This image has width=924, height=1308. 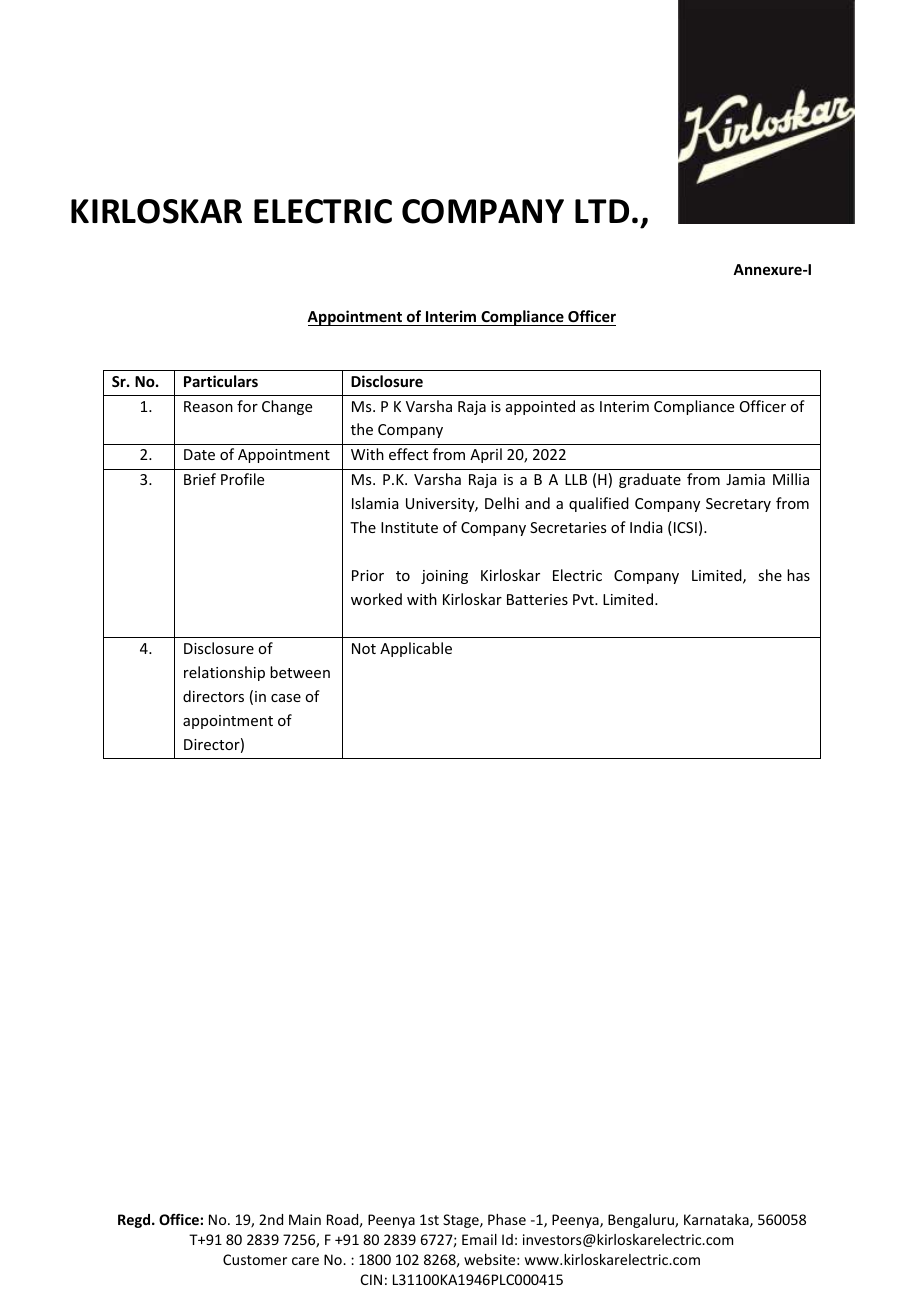 What do you see at coordinates (540, 407) in the image?
I see `appointed` at bounding box center [540, 407].
